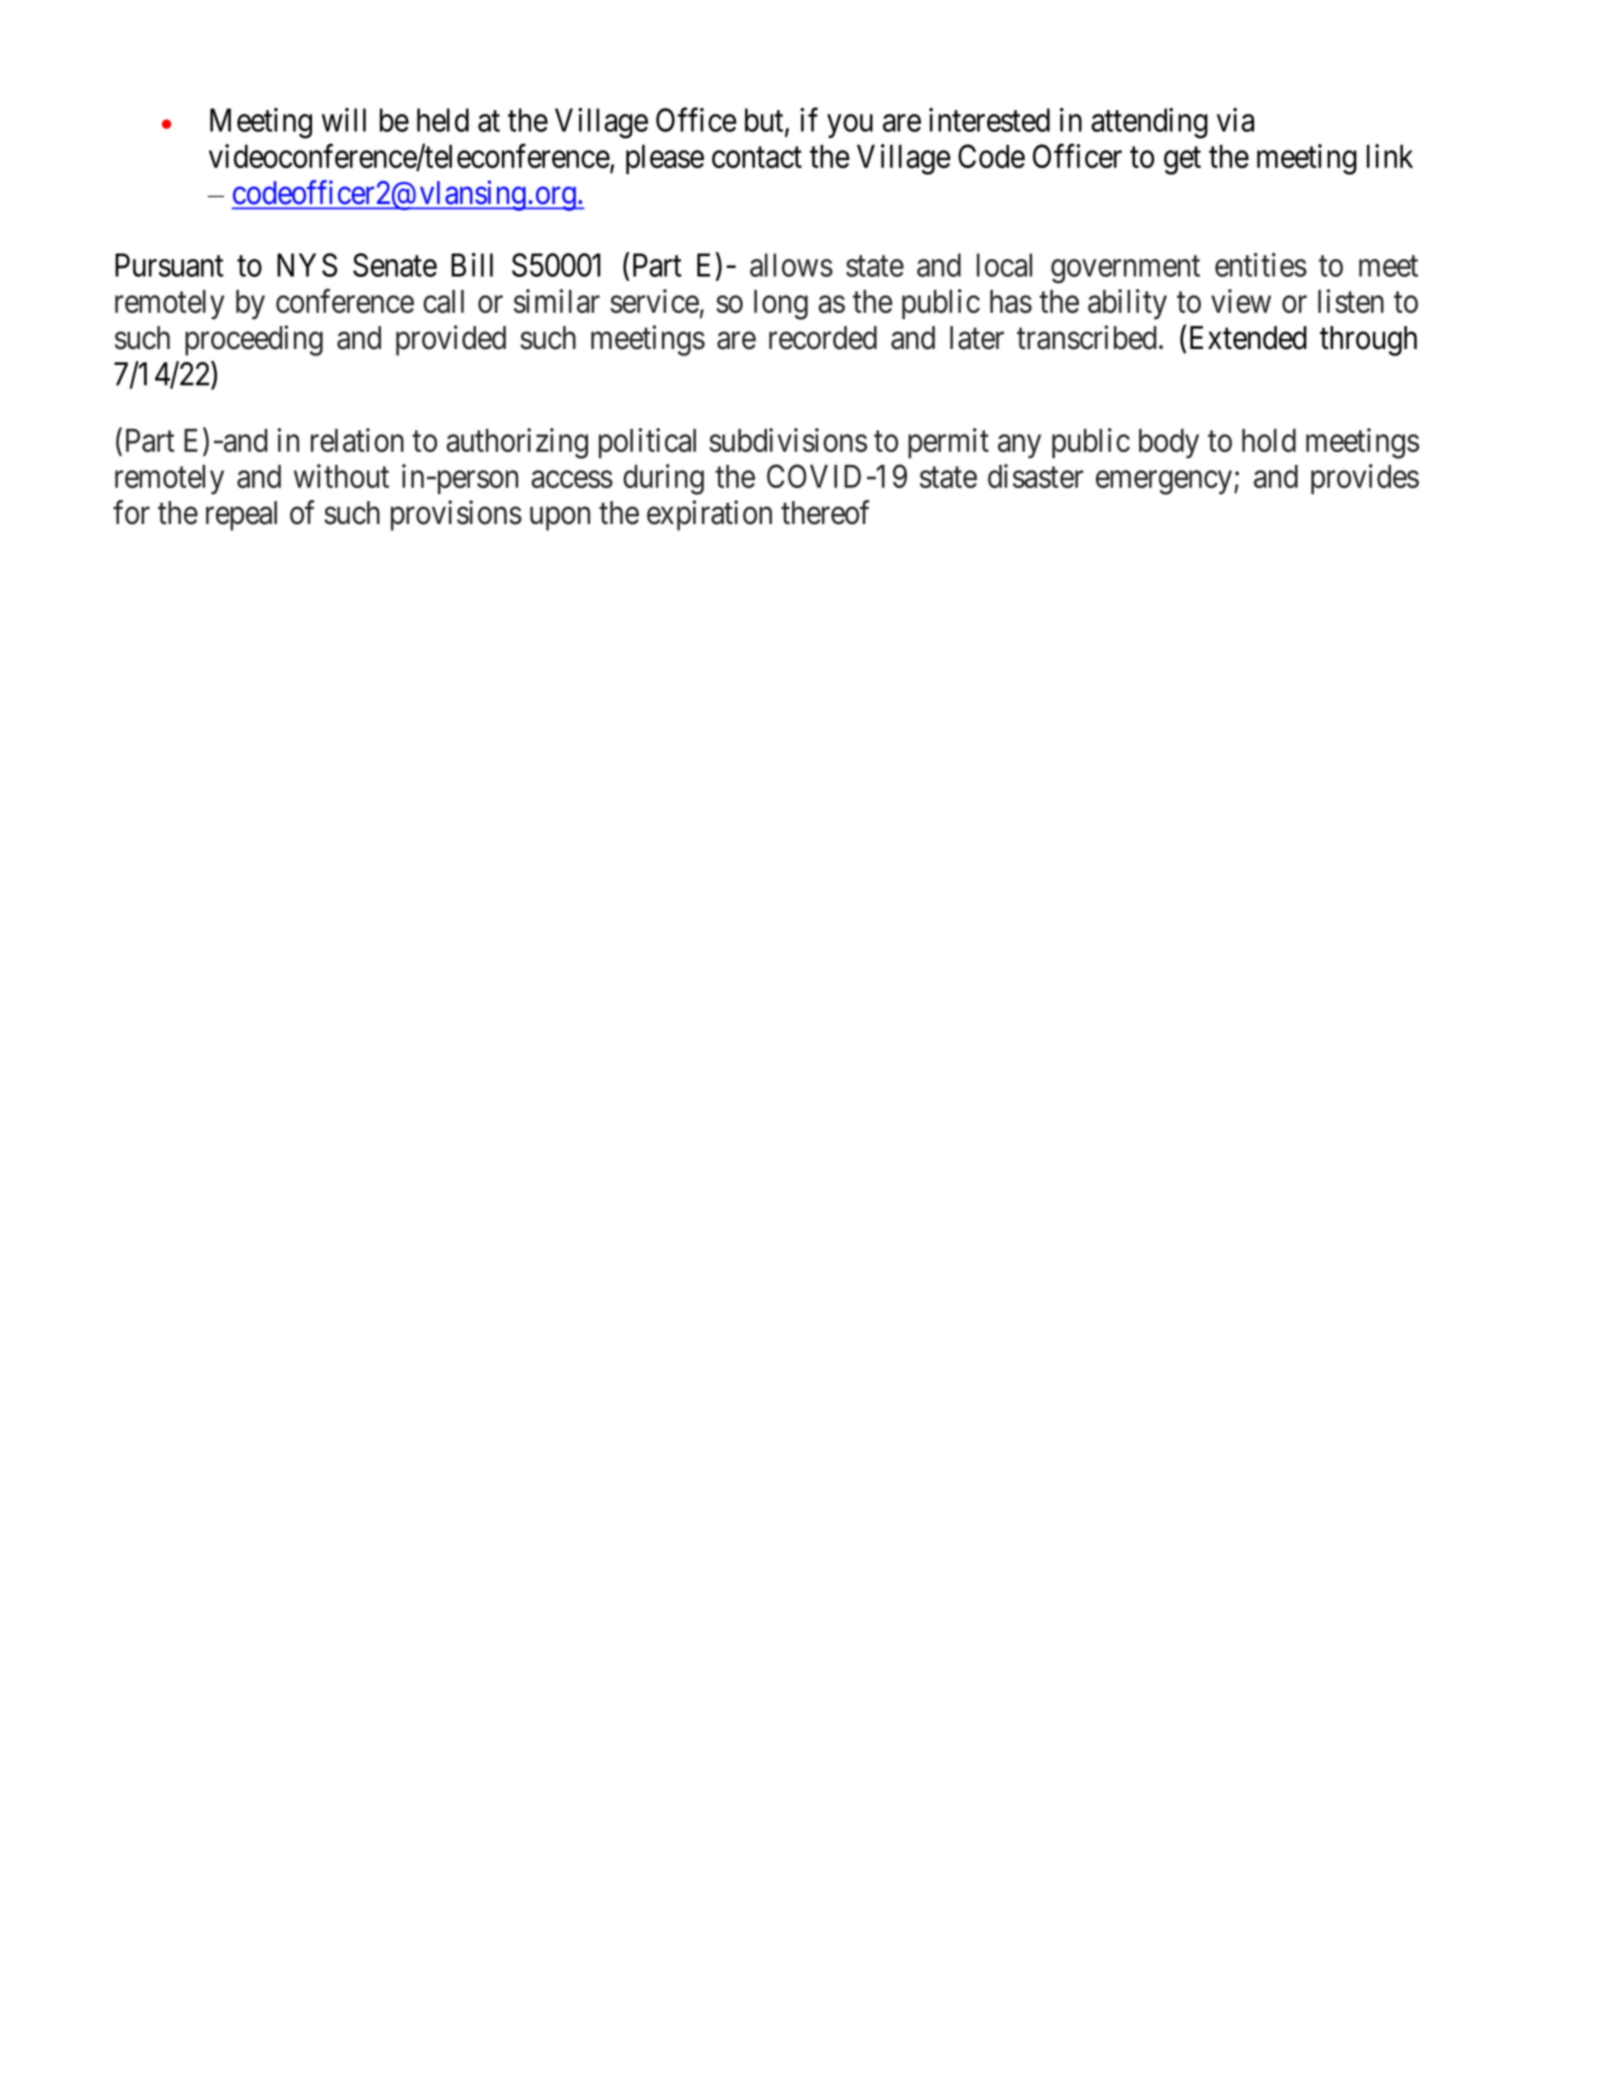  What do you see at coordinates (781, 305) in the screenshot?
I see `long` at bounding box center [781, 305].
